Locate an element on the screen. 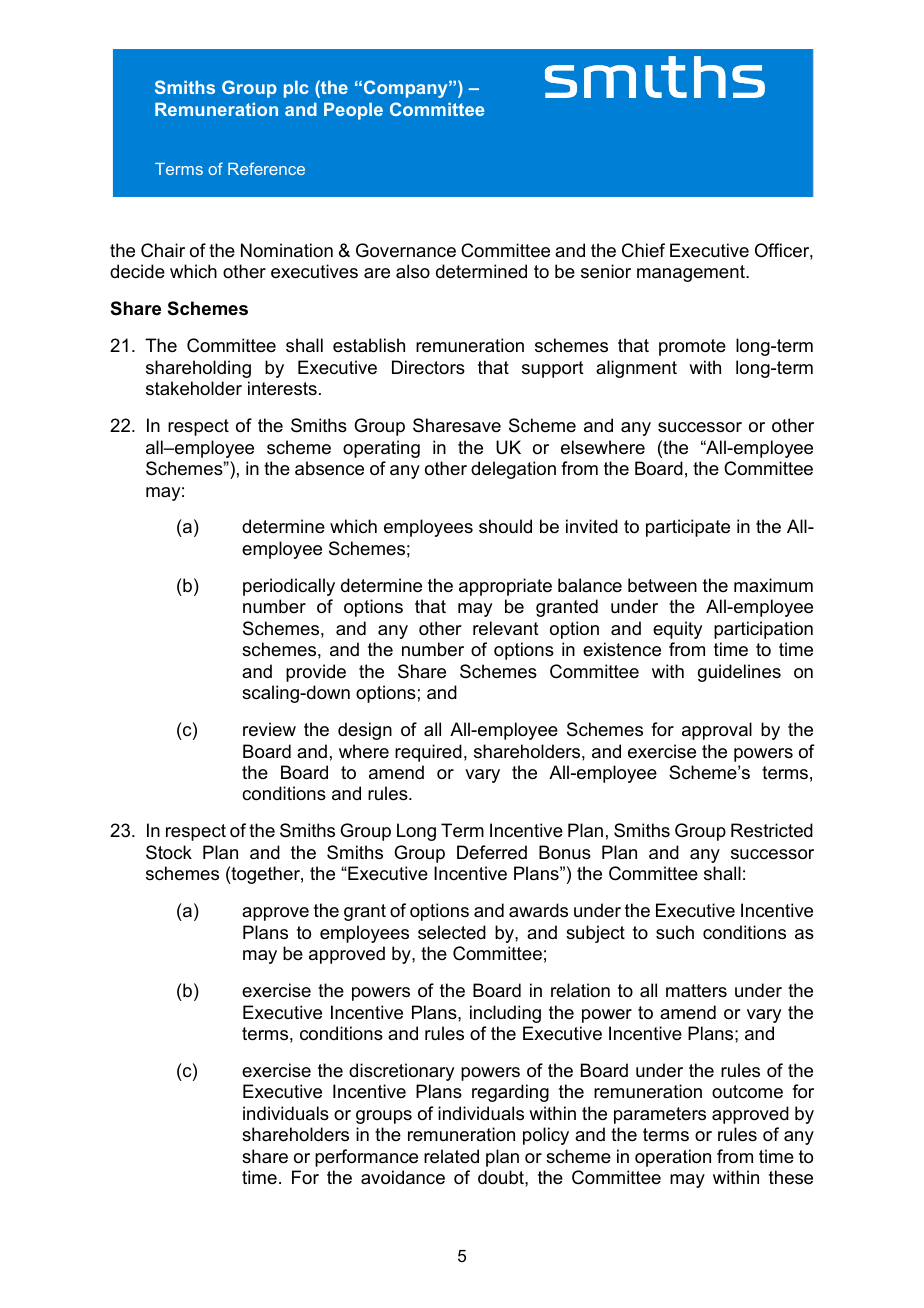  performance is located at coordinates (366, 1158).
